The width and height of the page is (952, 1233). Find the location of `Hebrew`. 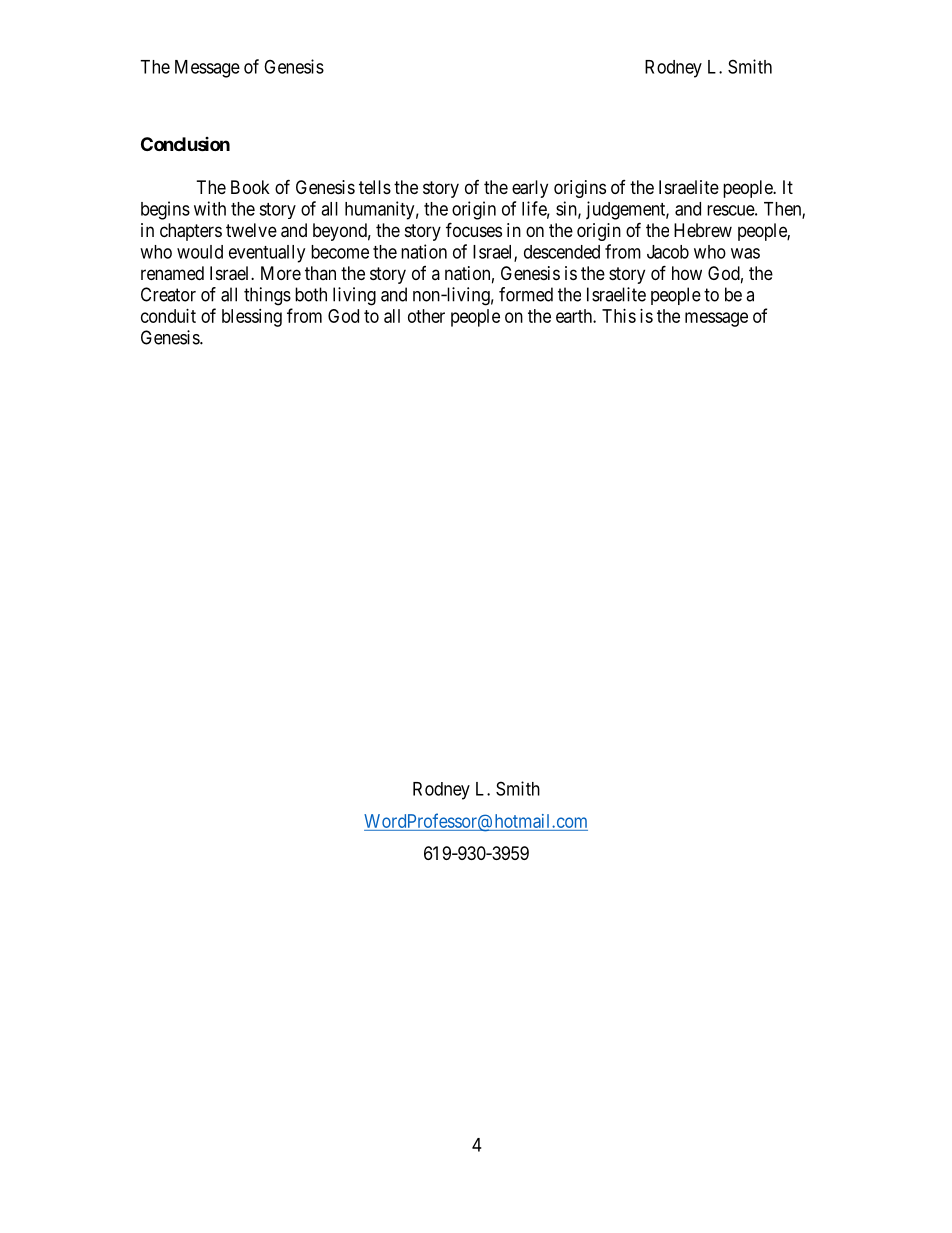

Hebrew is located at coordinates (703, 230).
